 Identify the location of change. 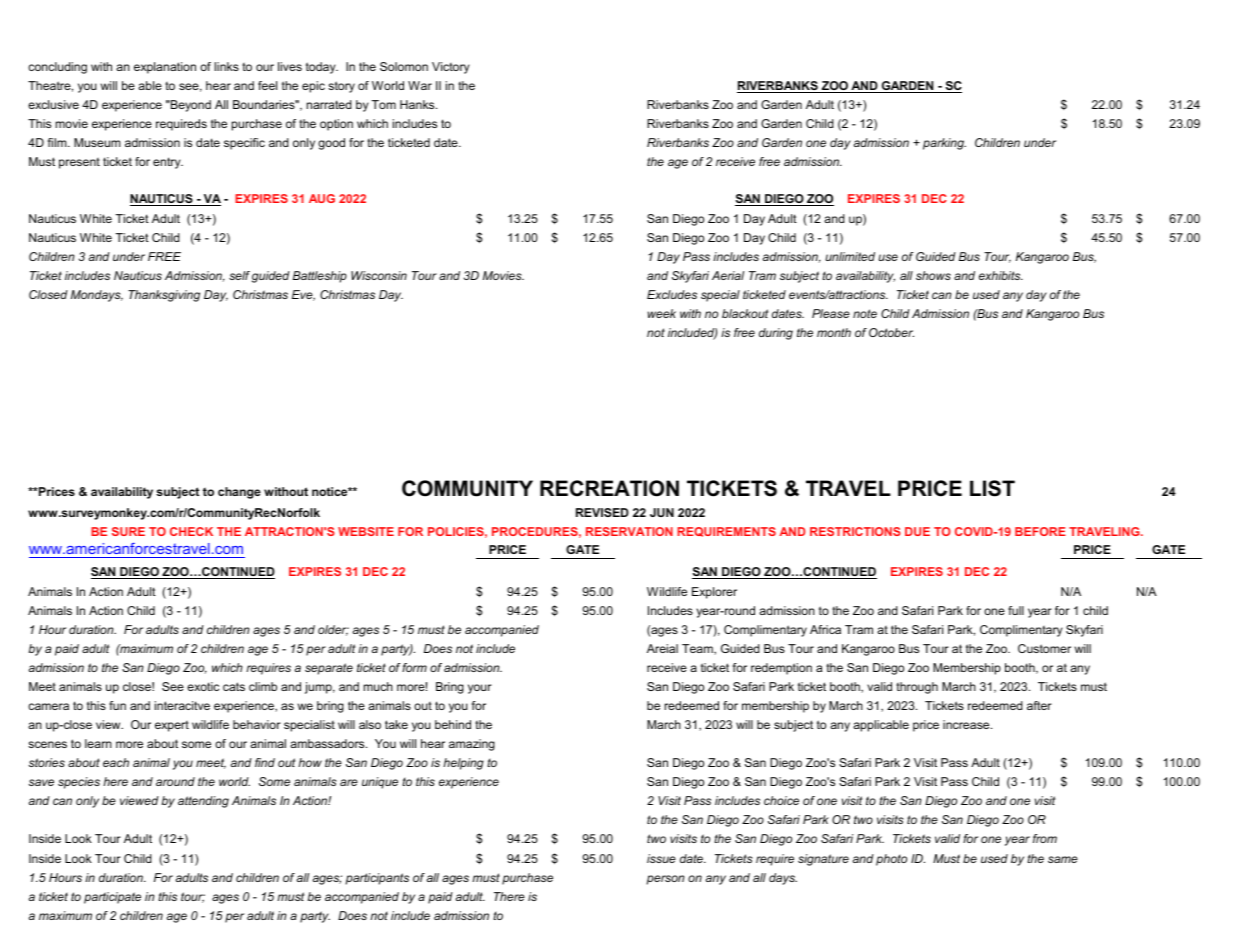
(239, 493).
